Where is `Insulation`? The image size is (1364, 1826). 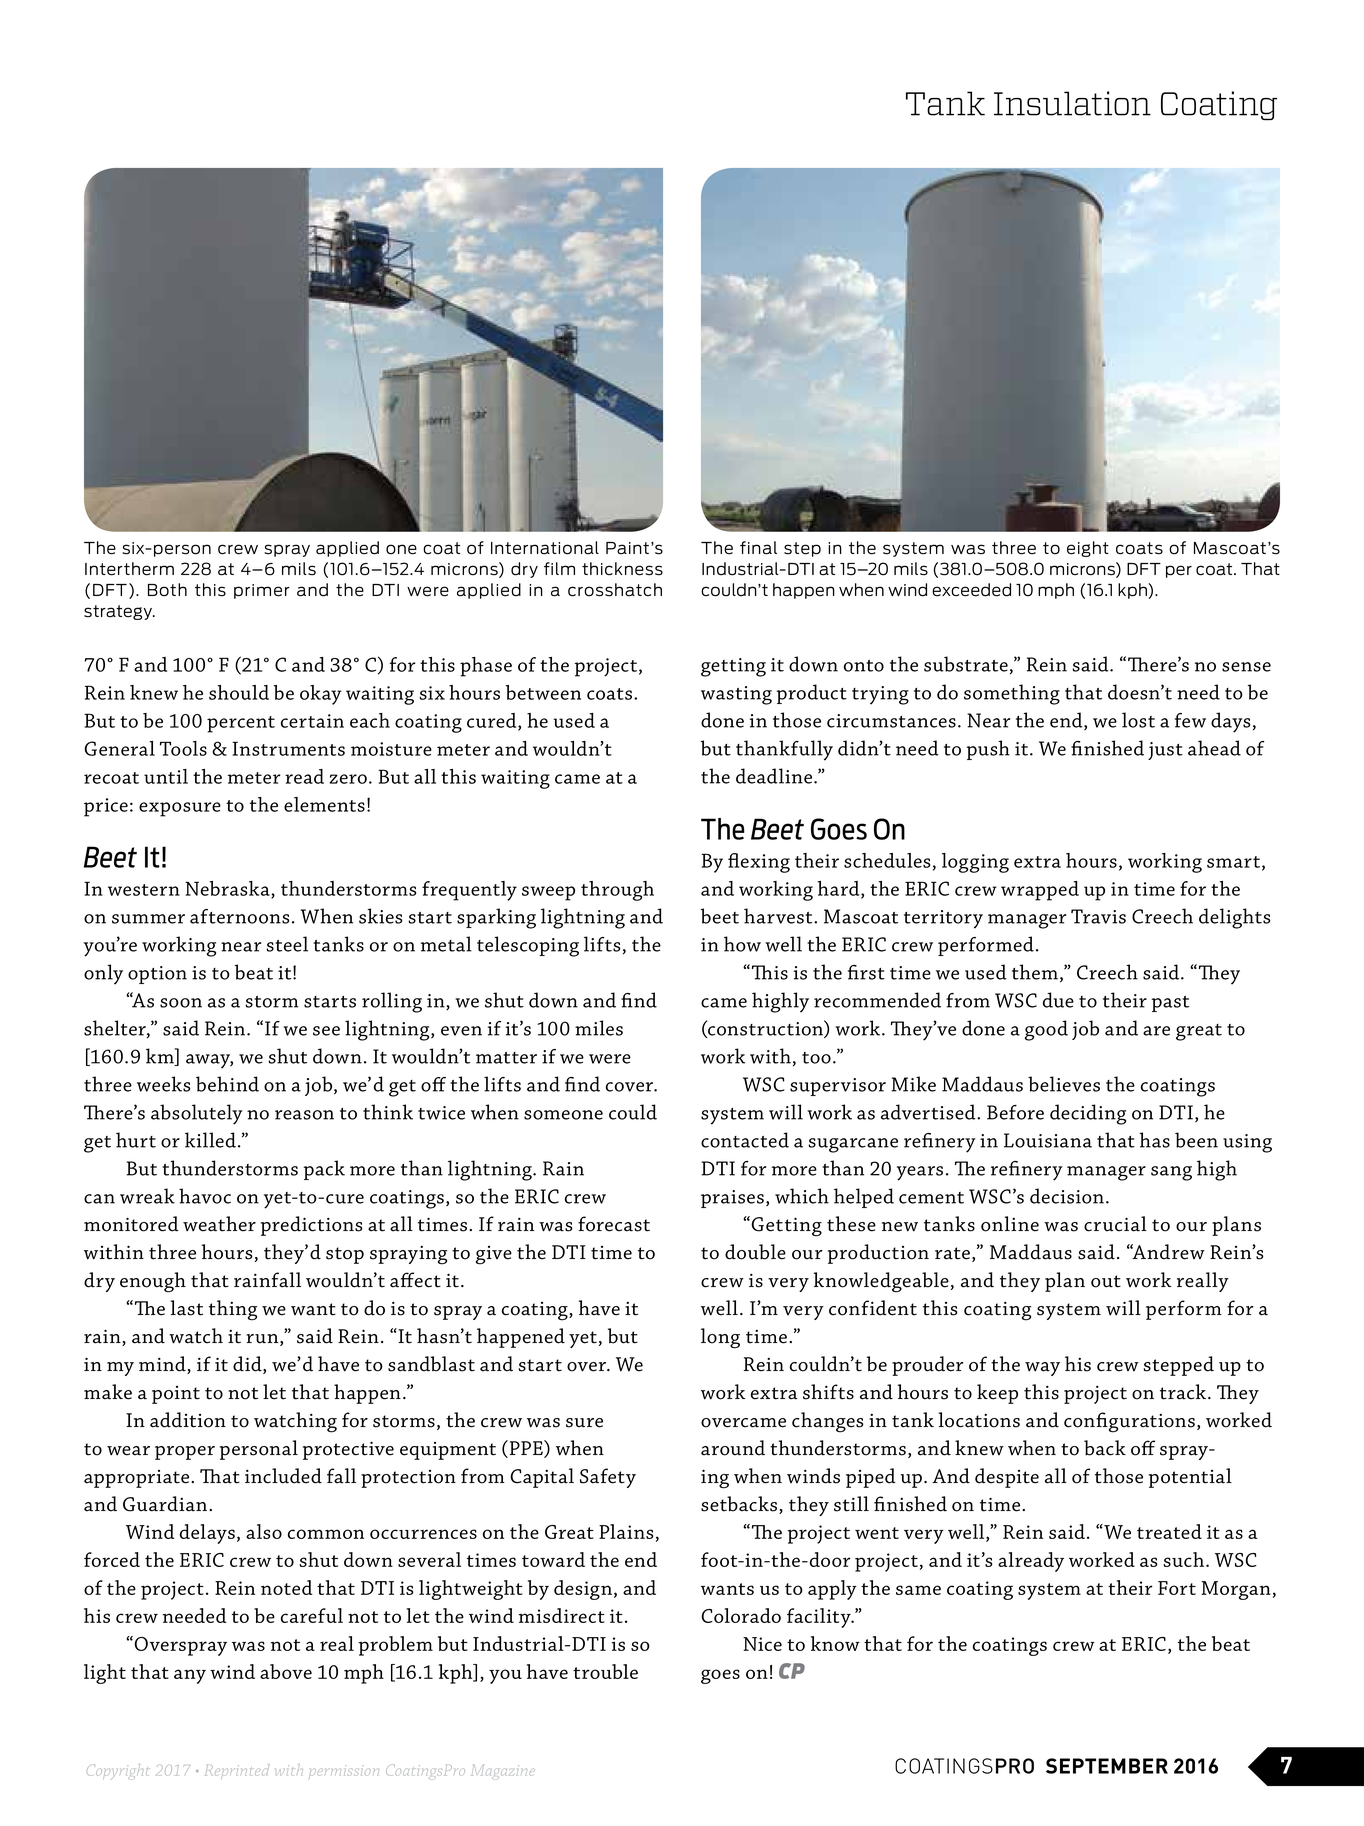 Insulation is located at coordinates (1072, 103).
